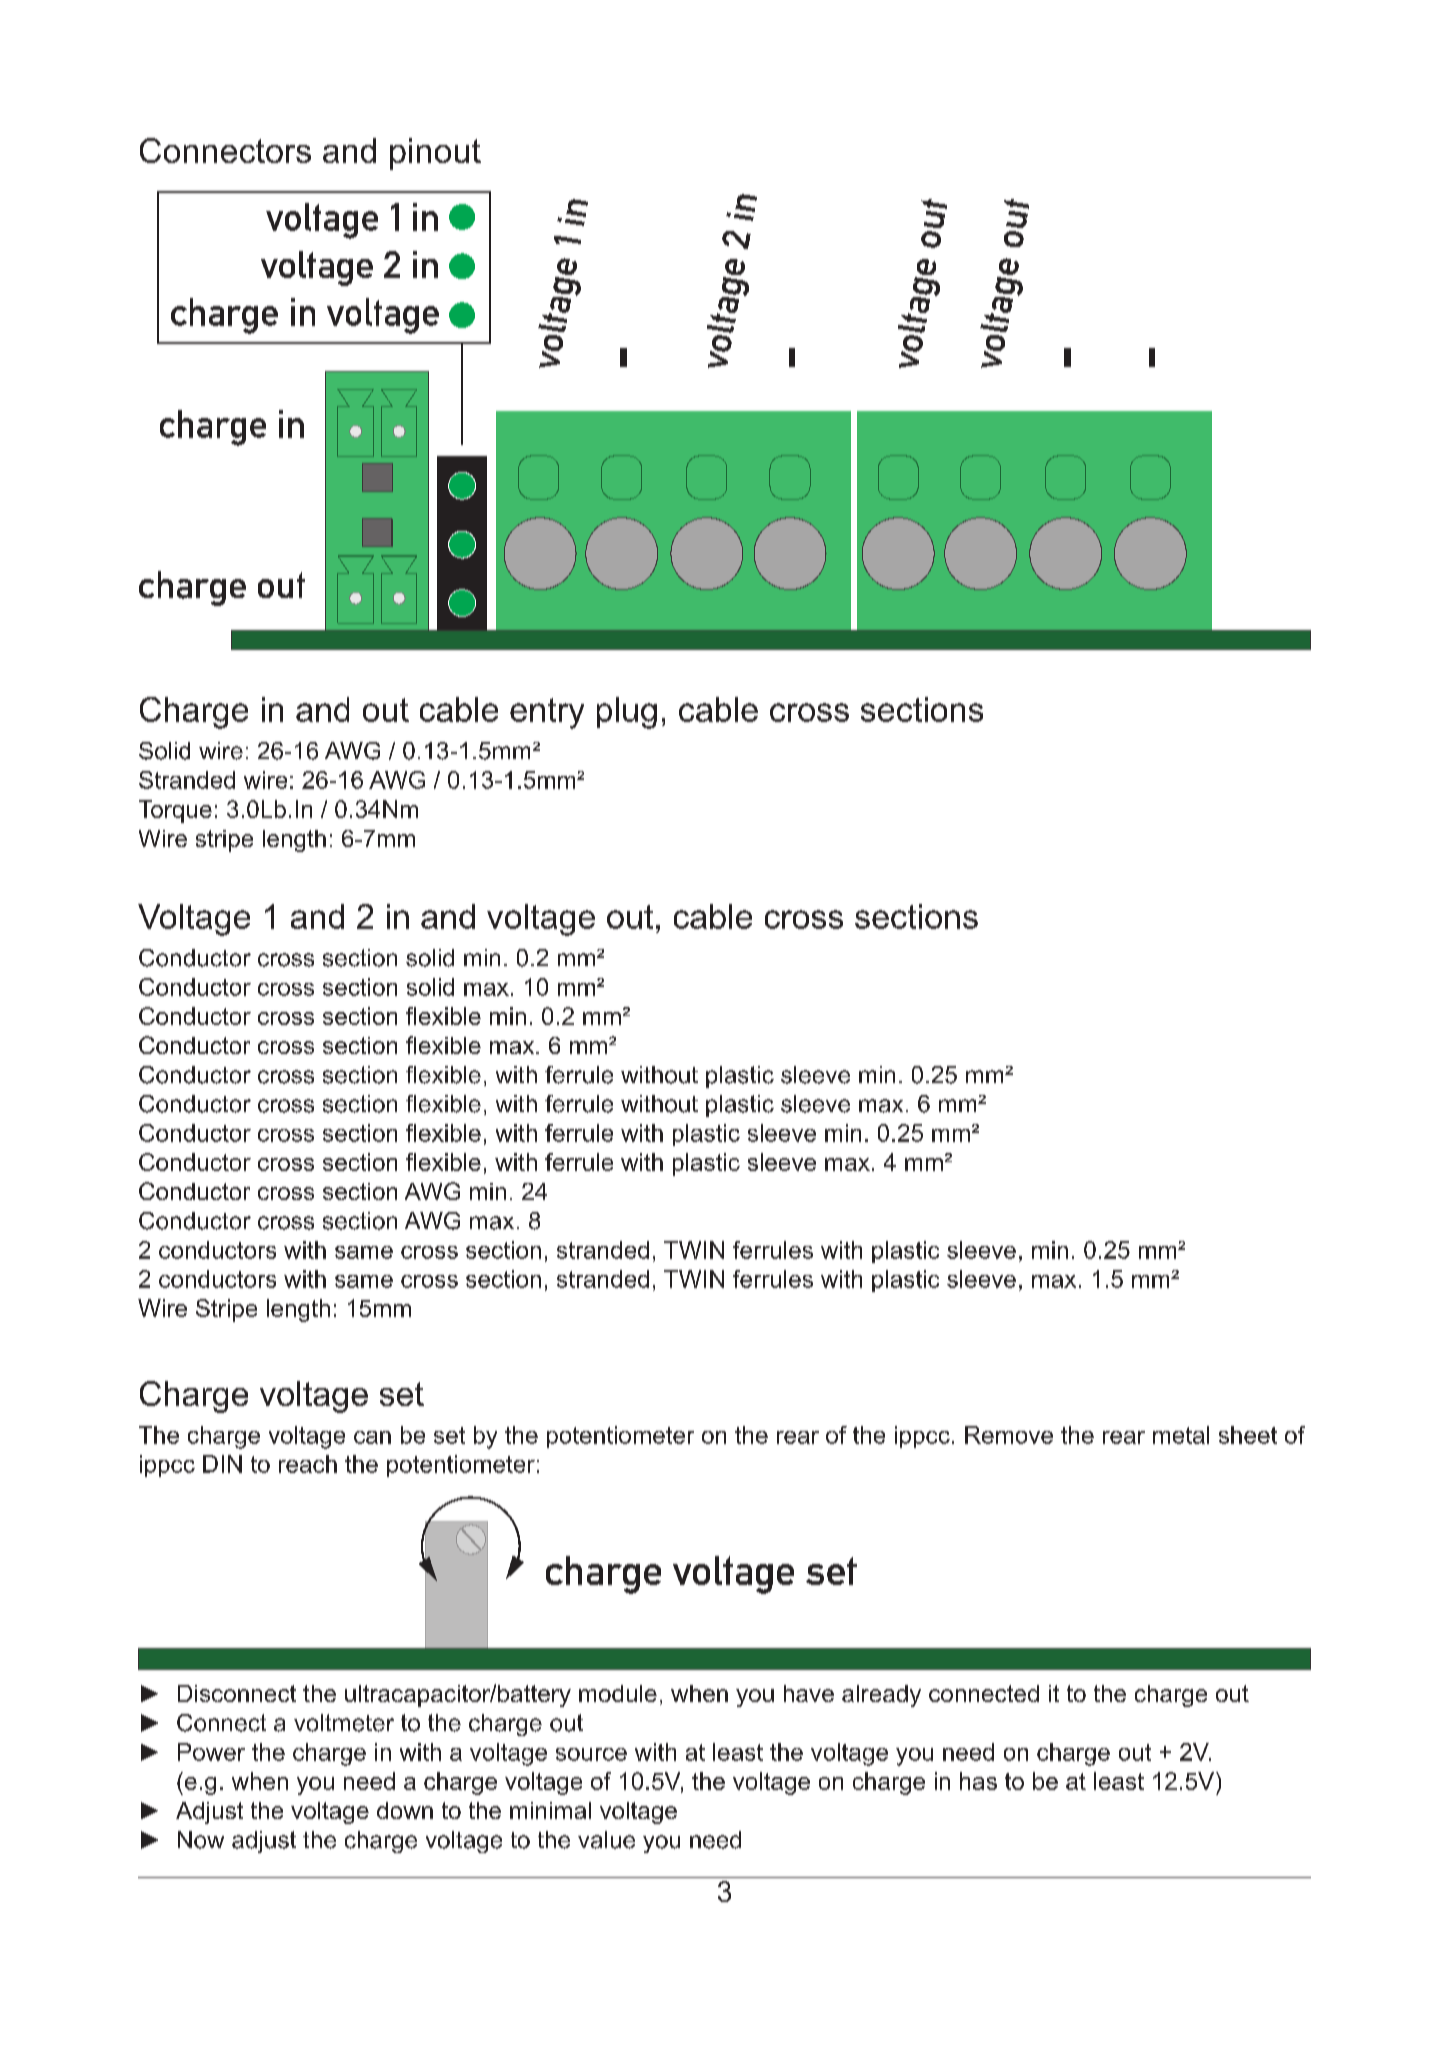 Image resolution: width=1449 pixels, height=2049 pixels. Describe the element at coordinates (435, 154) in the page. I see `pinout` at that location.
